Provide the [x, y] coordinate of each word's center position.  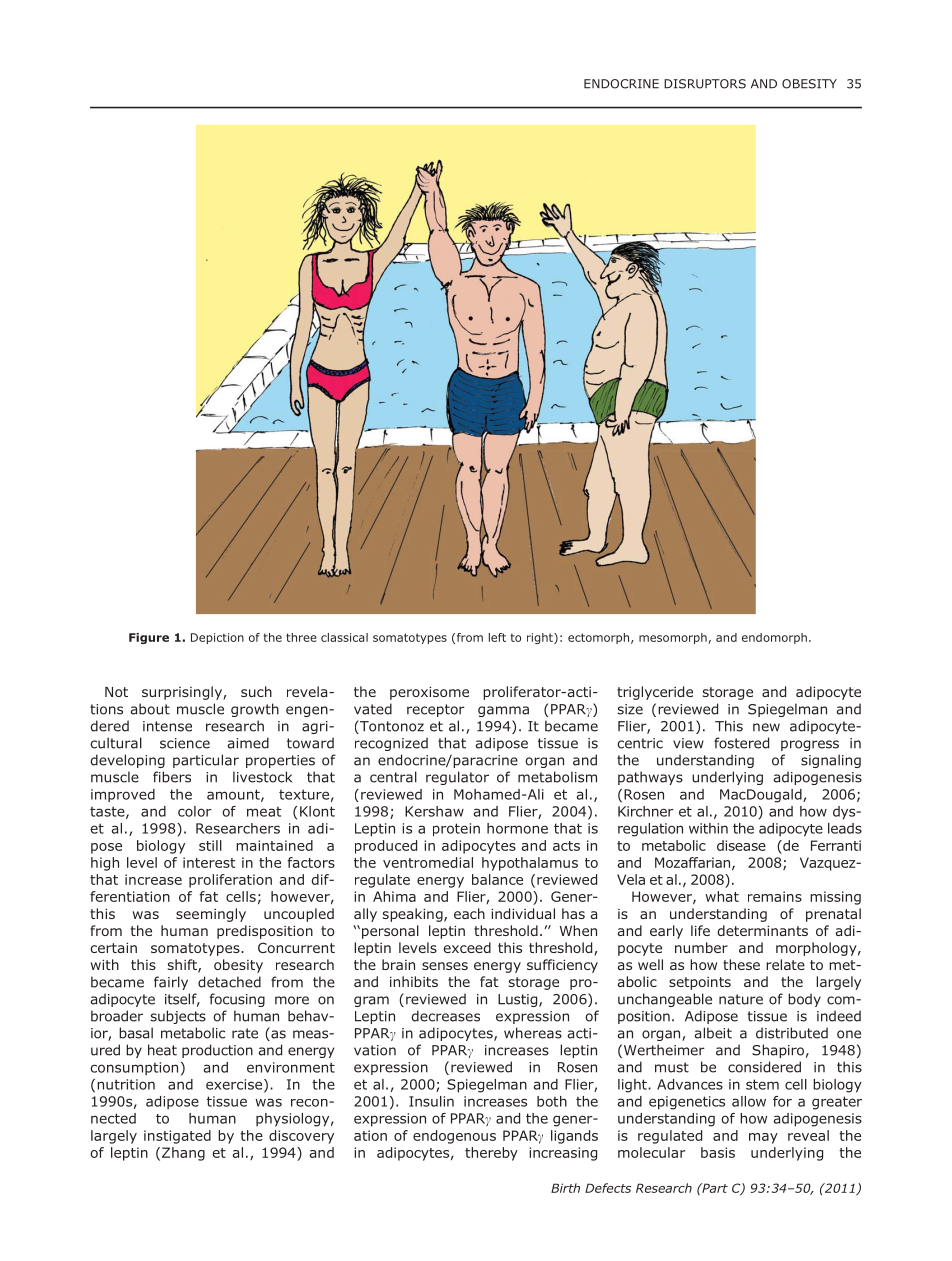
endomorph [774, 638]
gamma [503, 711]
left [497, 637]
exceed [467, 947]
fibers [172, 777]
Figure [149, 638]
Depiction [217, 638]
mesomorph [674, 638]
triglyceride [655, 693]
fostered [741, 743]
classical [344, 637]
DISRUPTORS [705, 84]
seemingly [211, 915]
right [541, 638]
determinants [762, 930]
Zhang [183, 1154]
